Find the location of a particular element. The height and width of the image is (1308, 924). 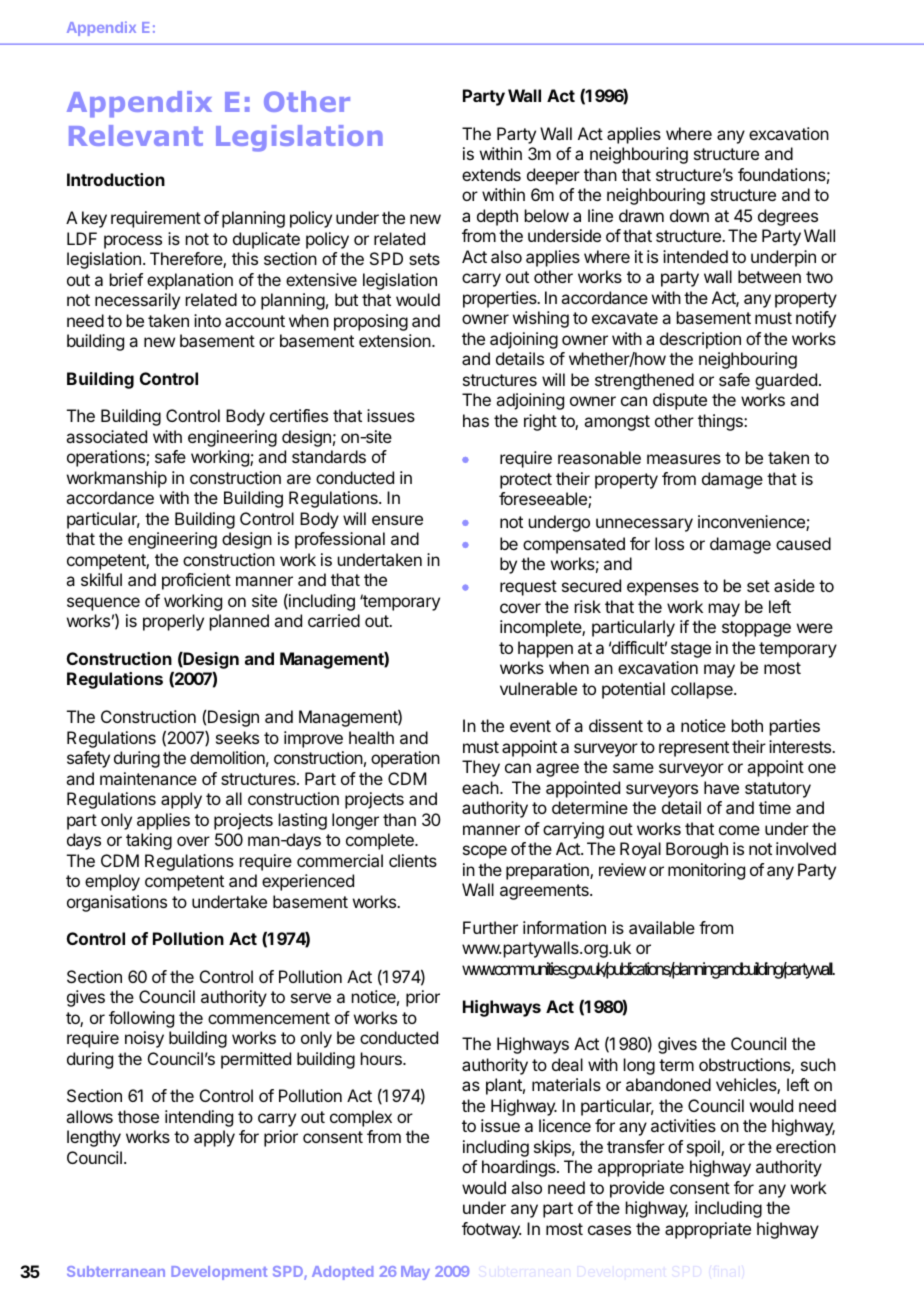

Relevant is located at coordinates (136, 135).
